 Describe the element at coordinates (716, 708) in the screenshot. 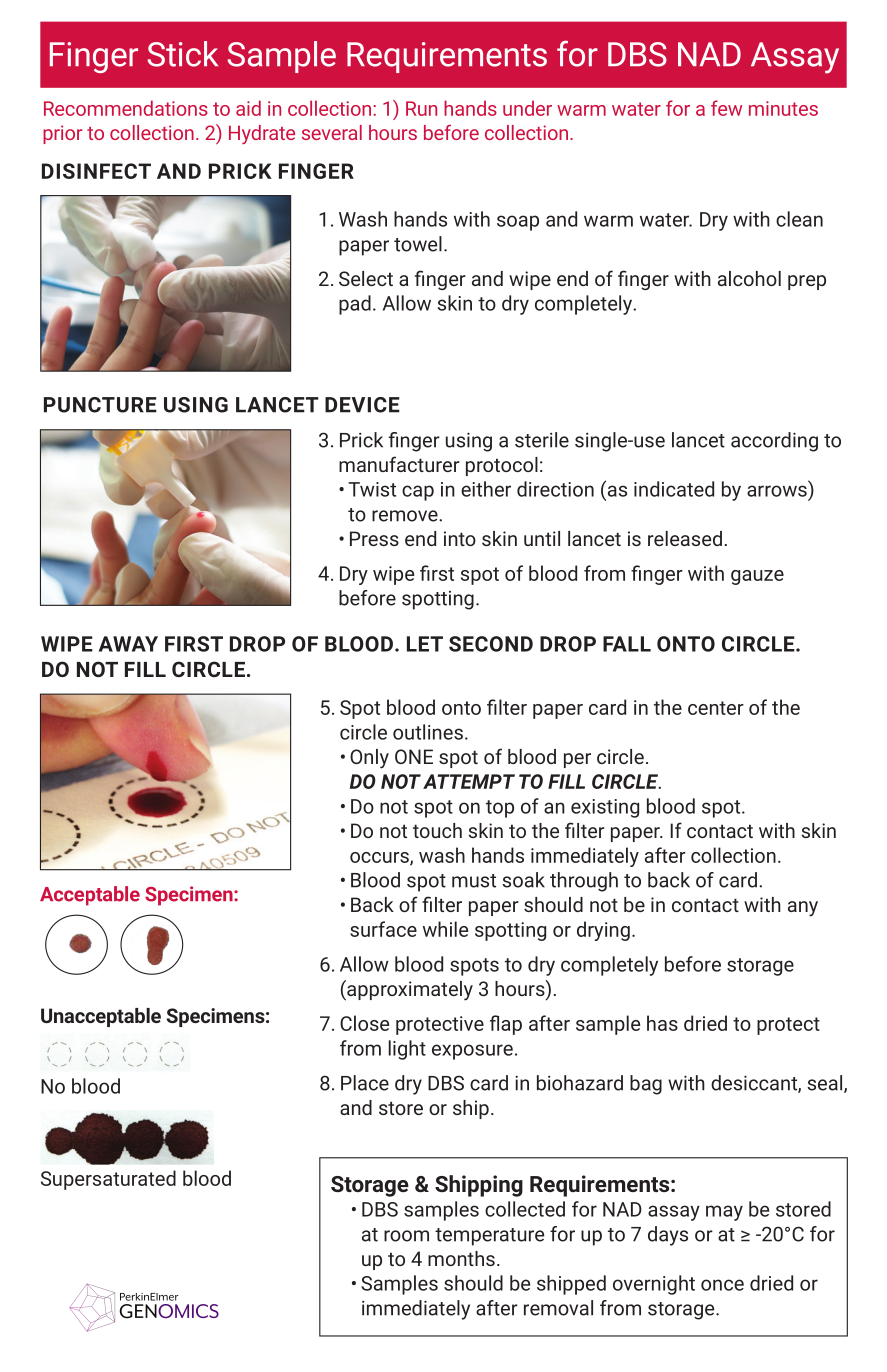

I see `center` at that location.
